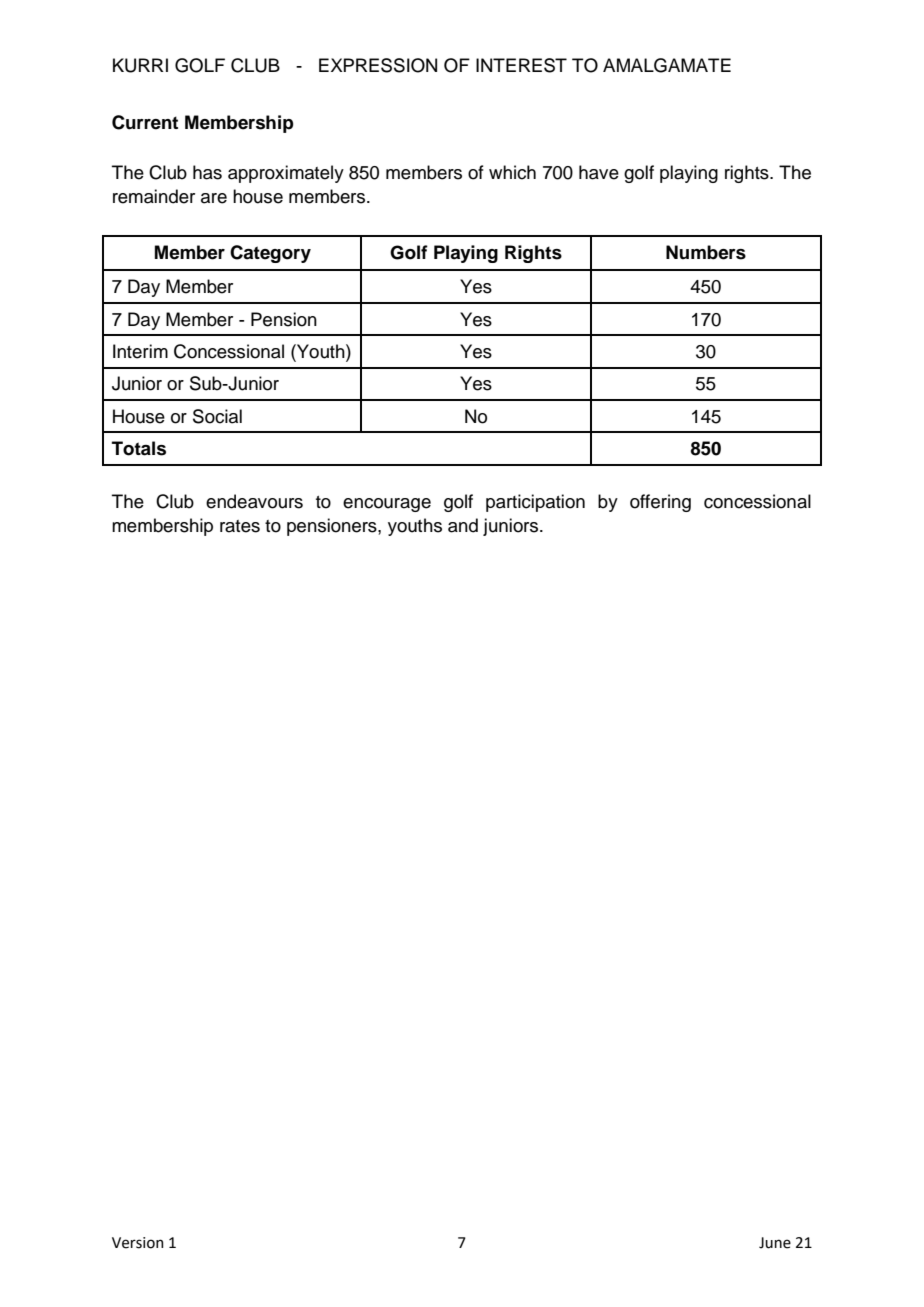 The image size is (924, 1307). I want to click on participation, so click(535, 503).
